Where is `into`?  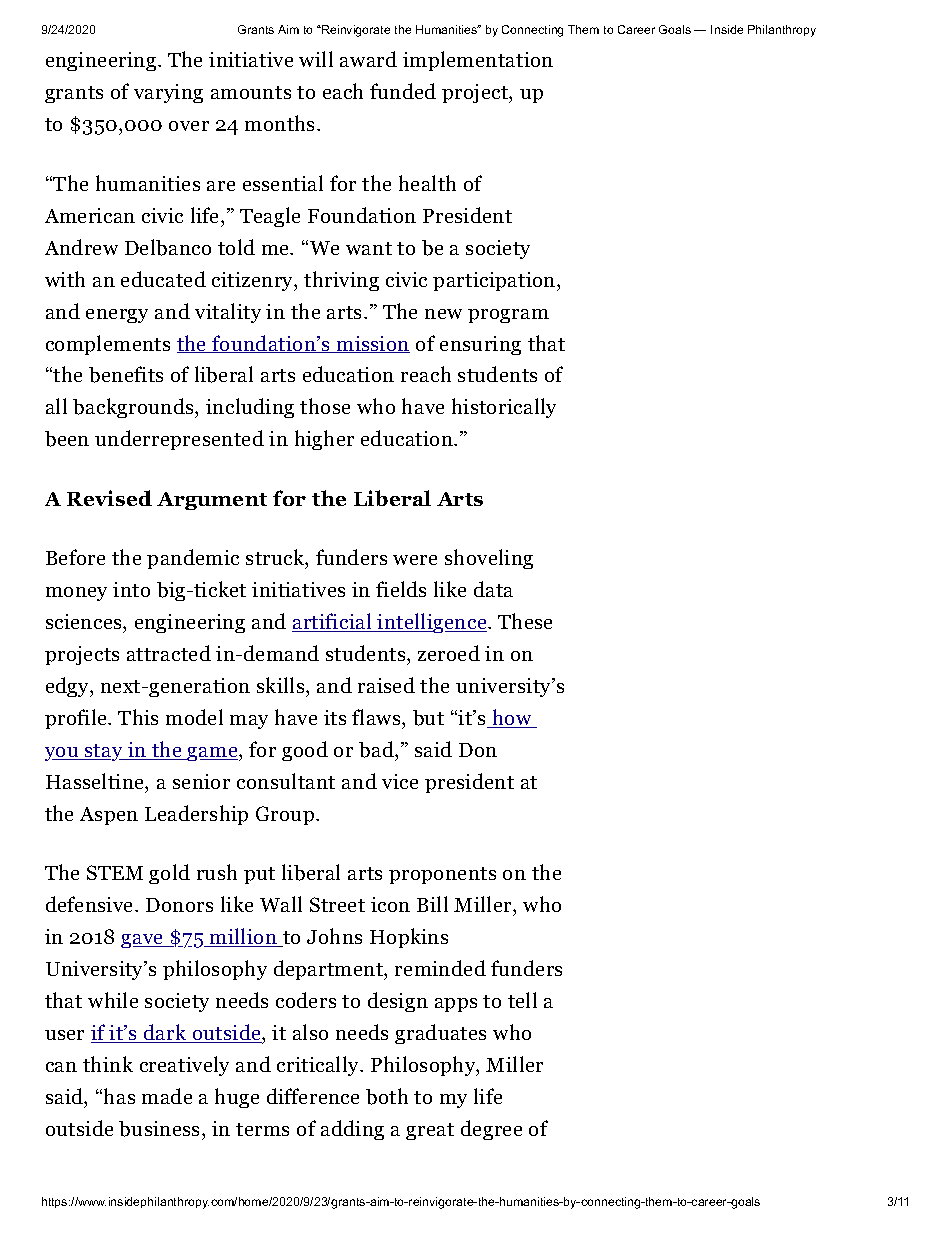
into is located at coordinates (131, 589).
